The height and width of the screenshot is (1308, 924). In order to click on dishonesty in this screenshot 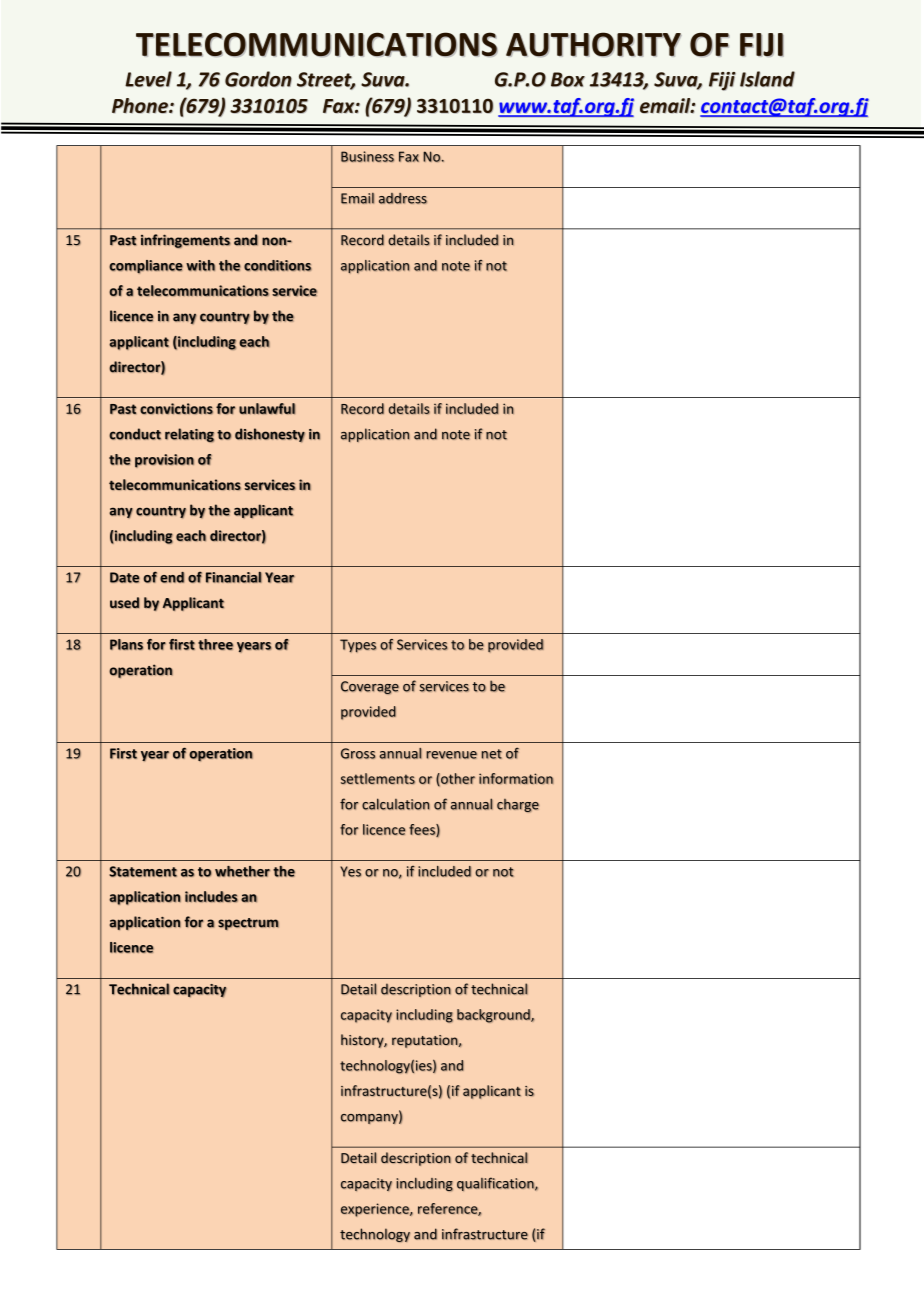, I will do `click(270, 435)`.
